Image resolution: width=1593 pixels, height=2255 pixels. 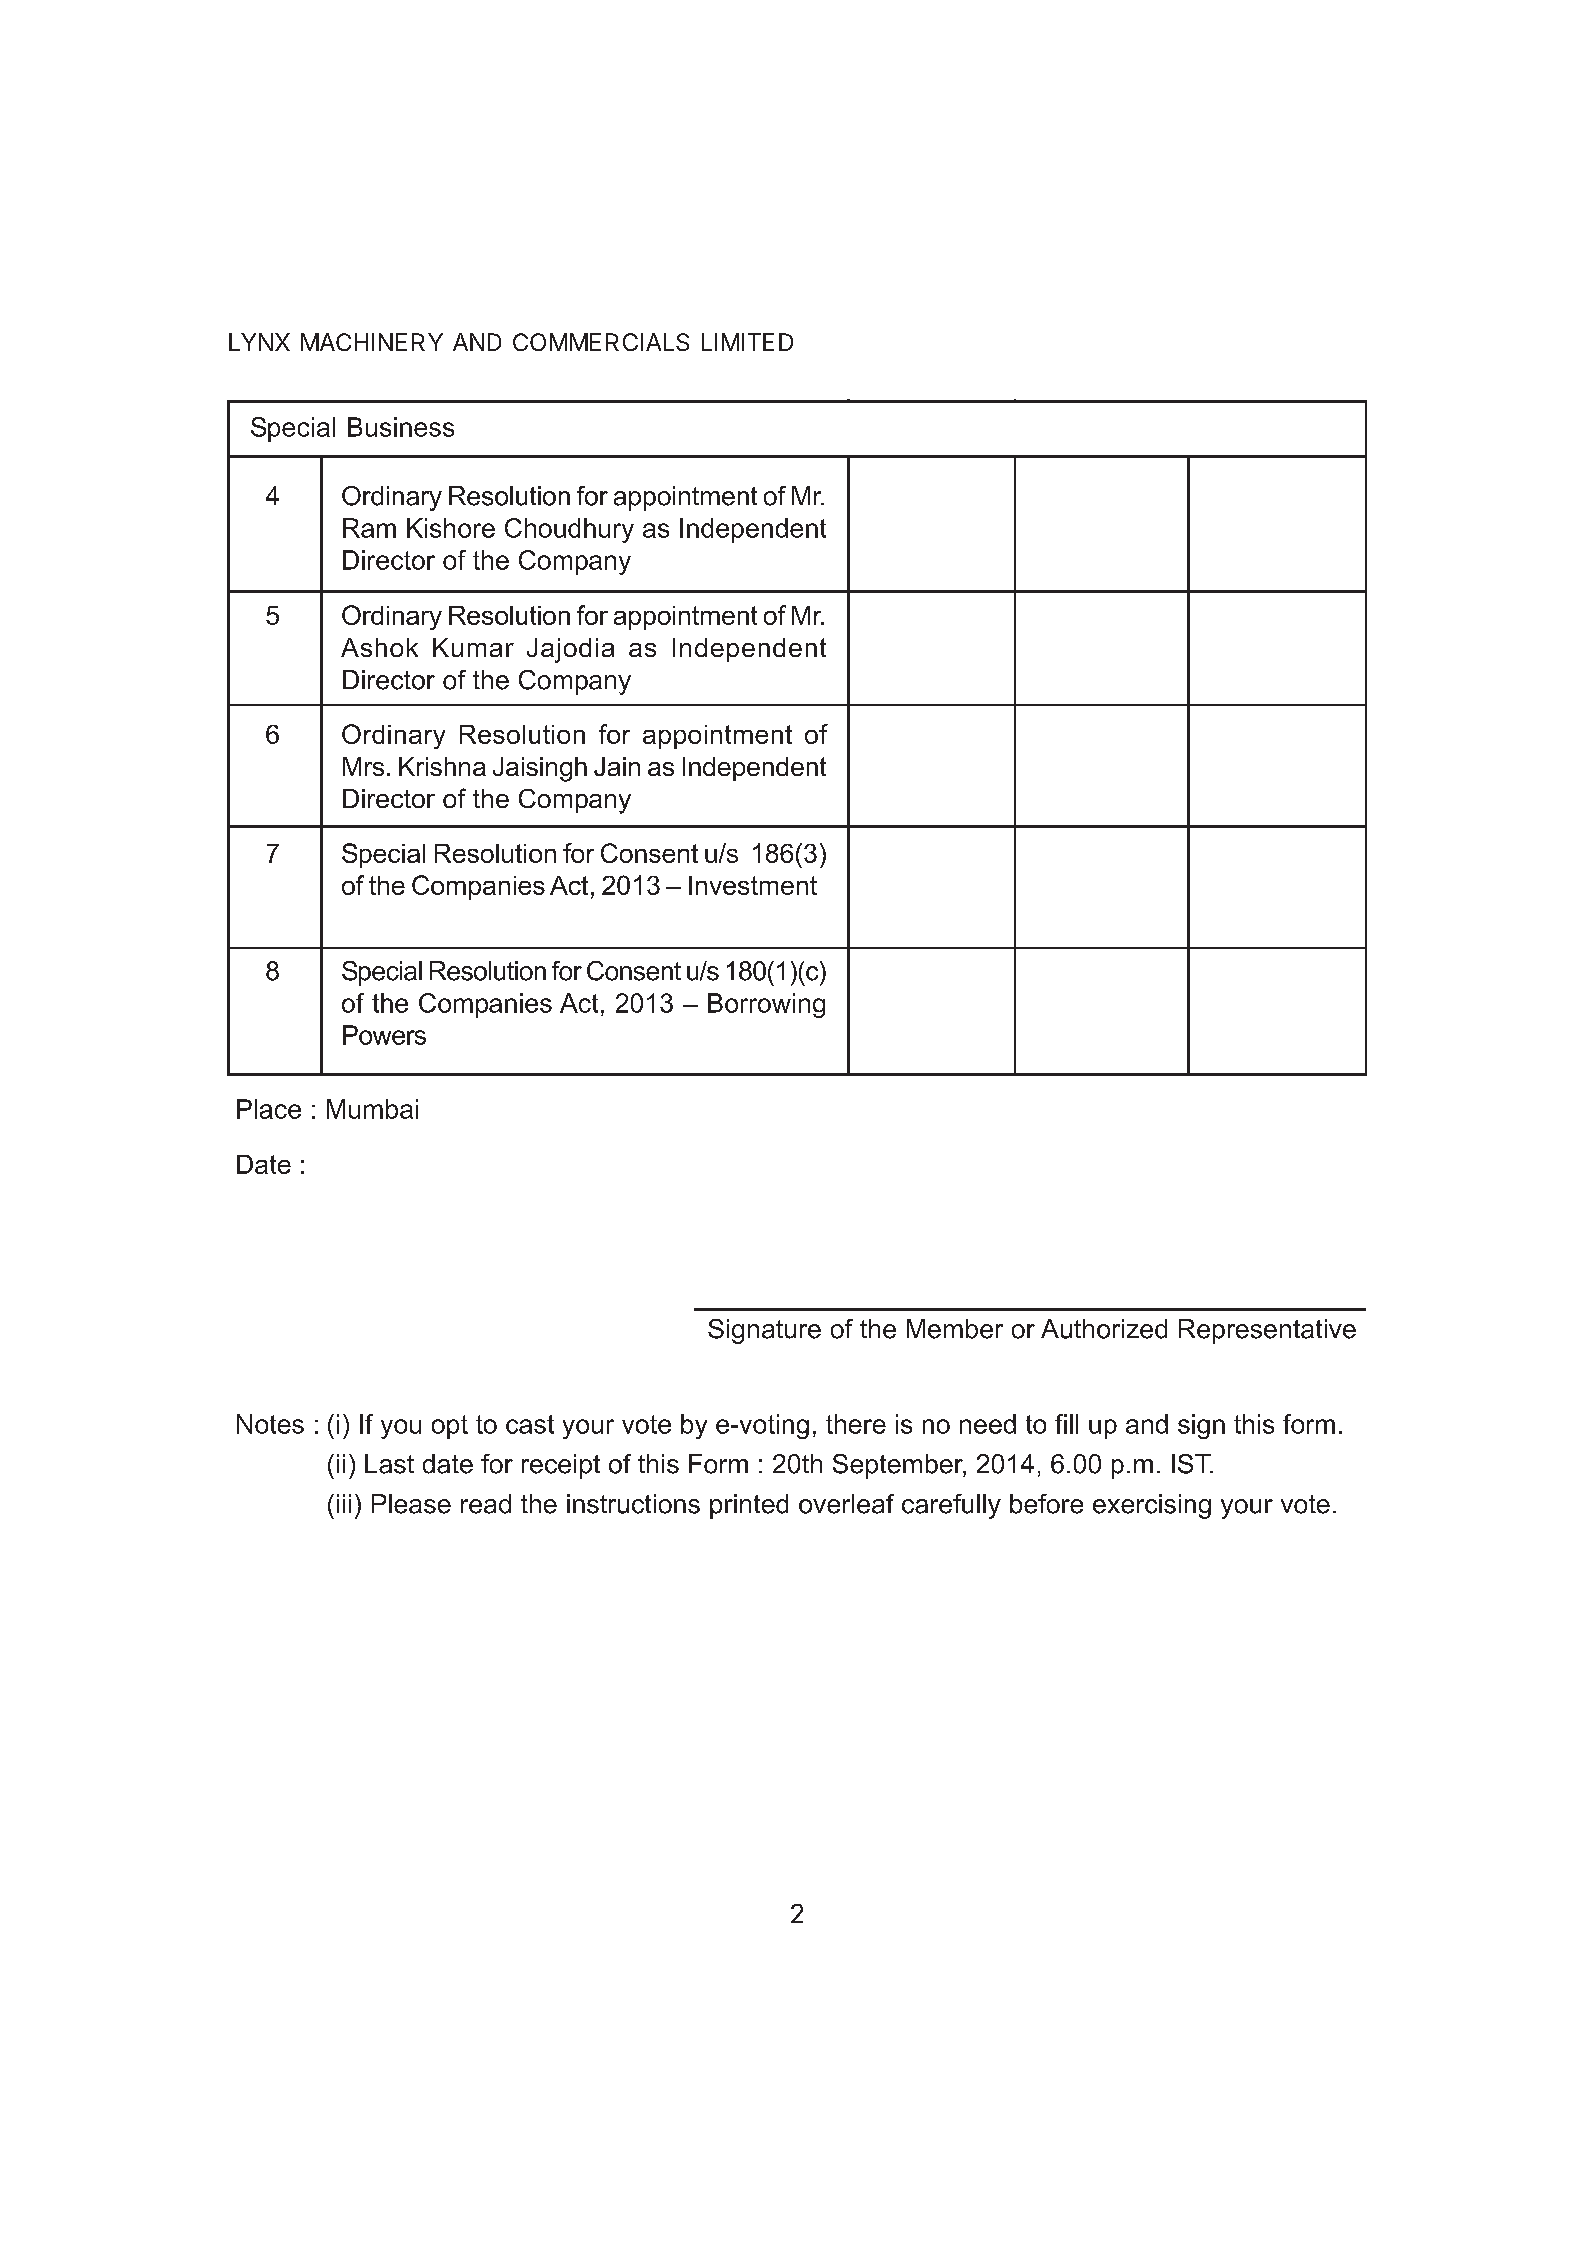 What do you see at coordinates (1104, 1329) in the image?
I see `Authorized` at bounding box center [1104, 1329].
